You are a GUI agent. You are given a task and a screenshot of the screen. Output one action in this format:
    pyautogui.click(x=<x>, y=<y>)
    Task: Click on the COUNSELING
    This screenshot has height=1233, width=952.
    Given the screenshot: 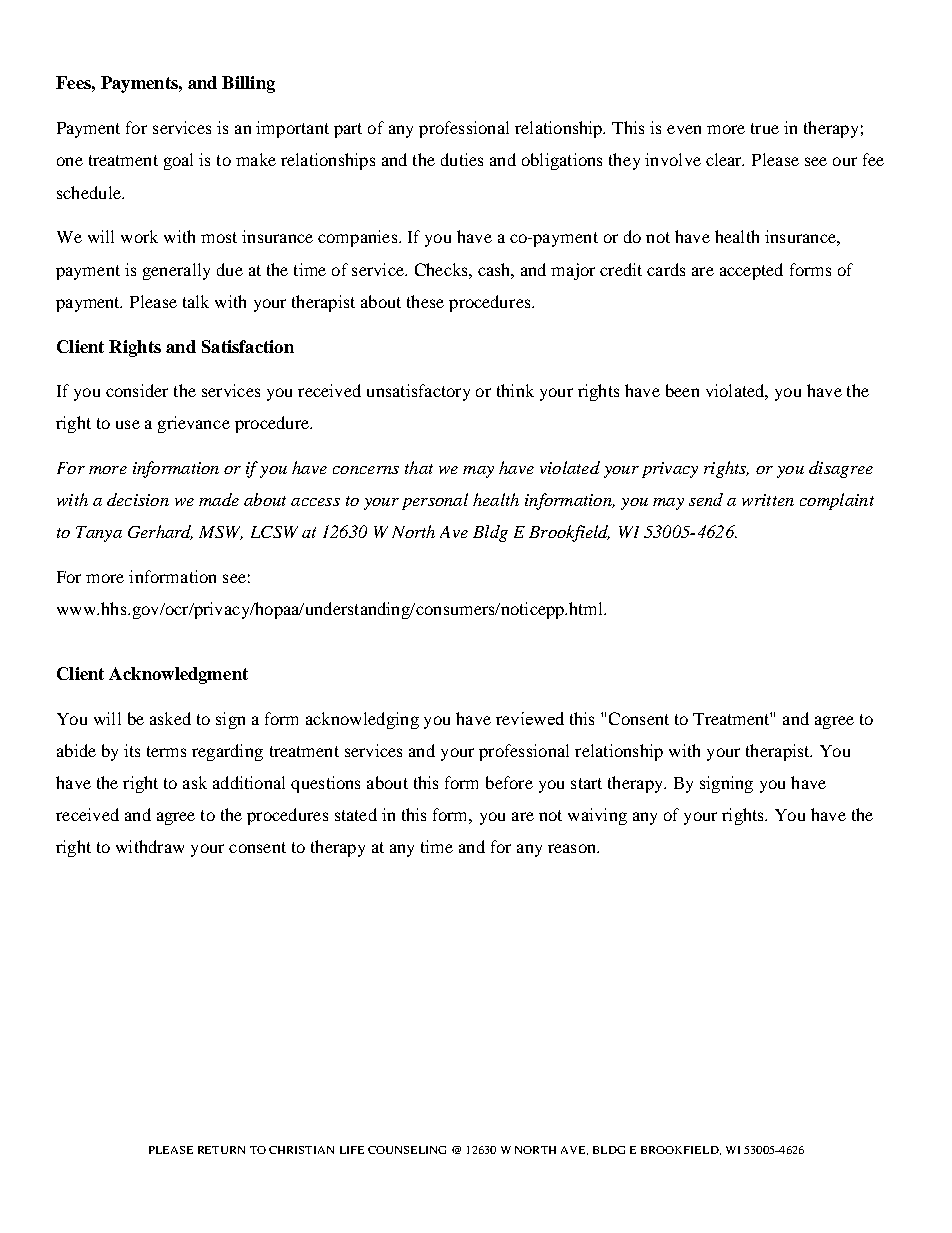 What is the action you would take?
    pyautogui.click(x=407, y=1150)
